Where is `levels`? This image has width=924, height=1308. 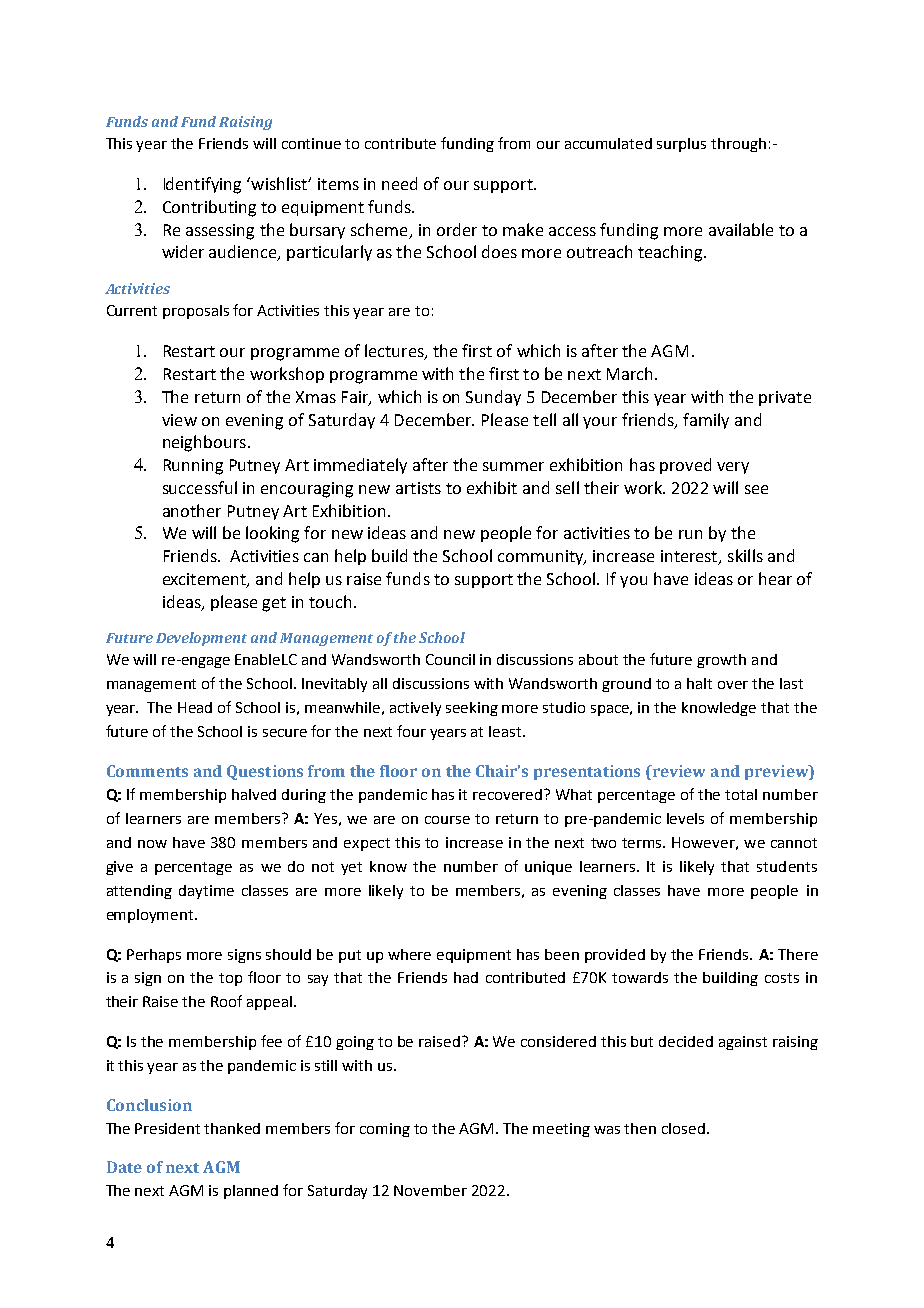 levels is located at coordinates (685, 818).
